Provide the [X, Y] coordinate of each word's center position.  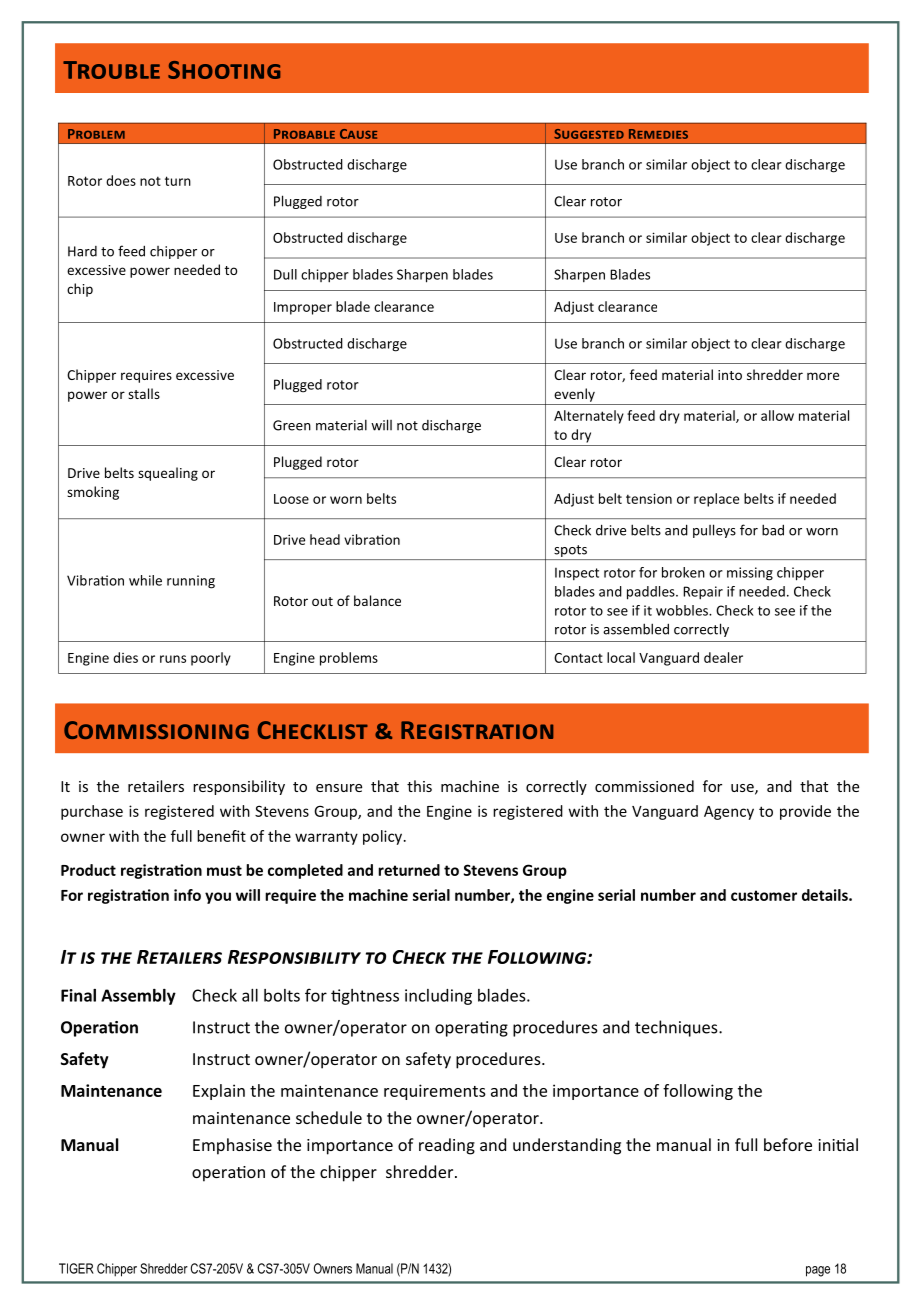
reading [447, 1146]
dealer [723, 657]
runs [173, 659]
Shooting [224, 70]
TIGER [76, 1268]
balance [377, 600]
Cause [358, 134]
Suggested [589, 134]
